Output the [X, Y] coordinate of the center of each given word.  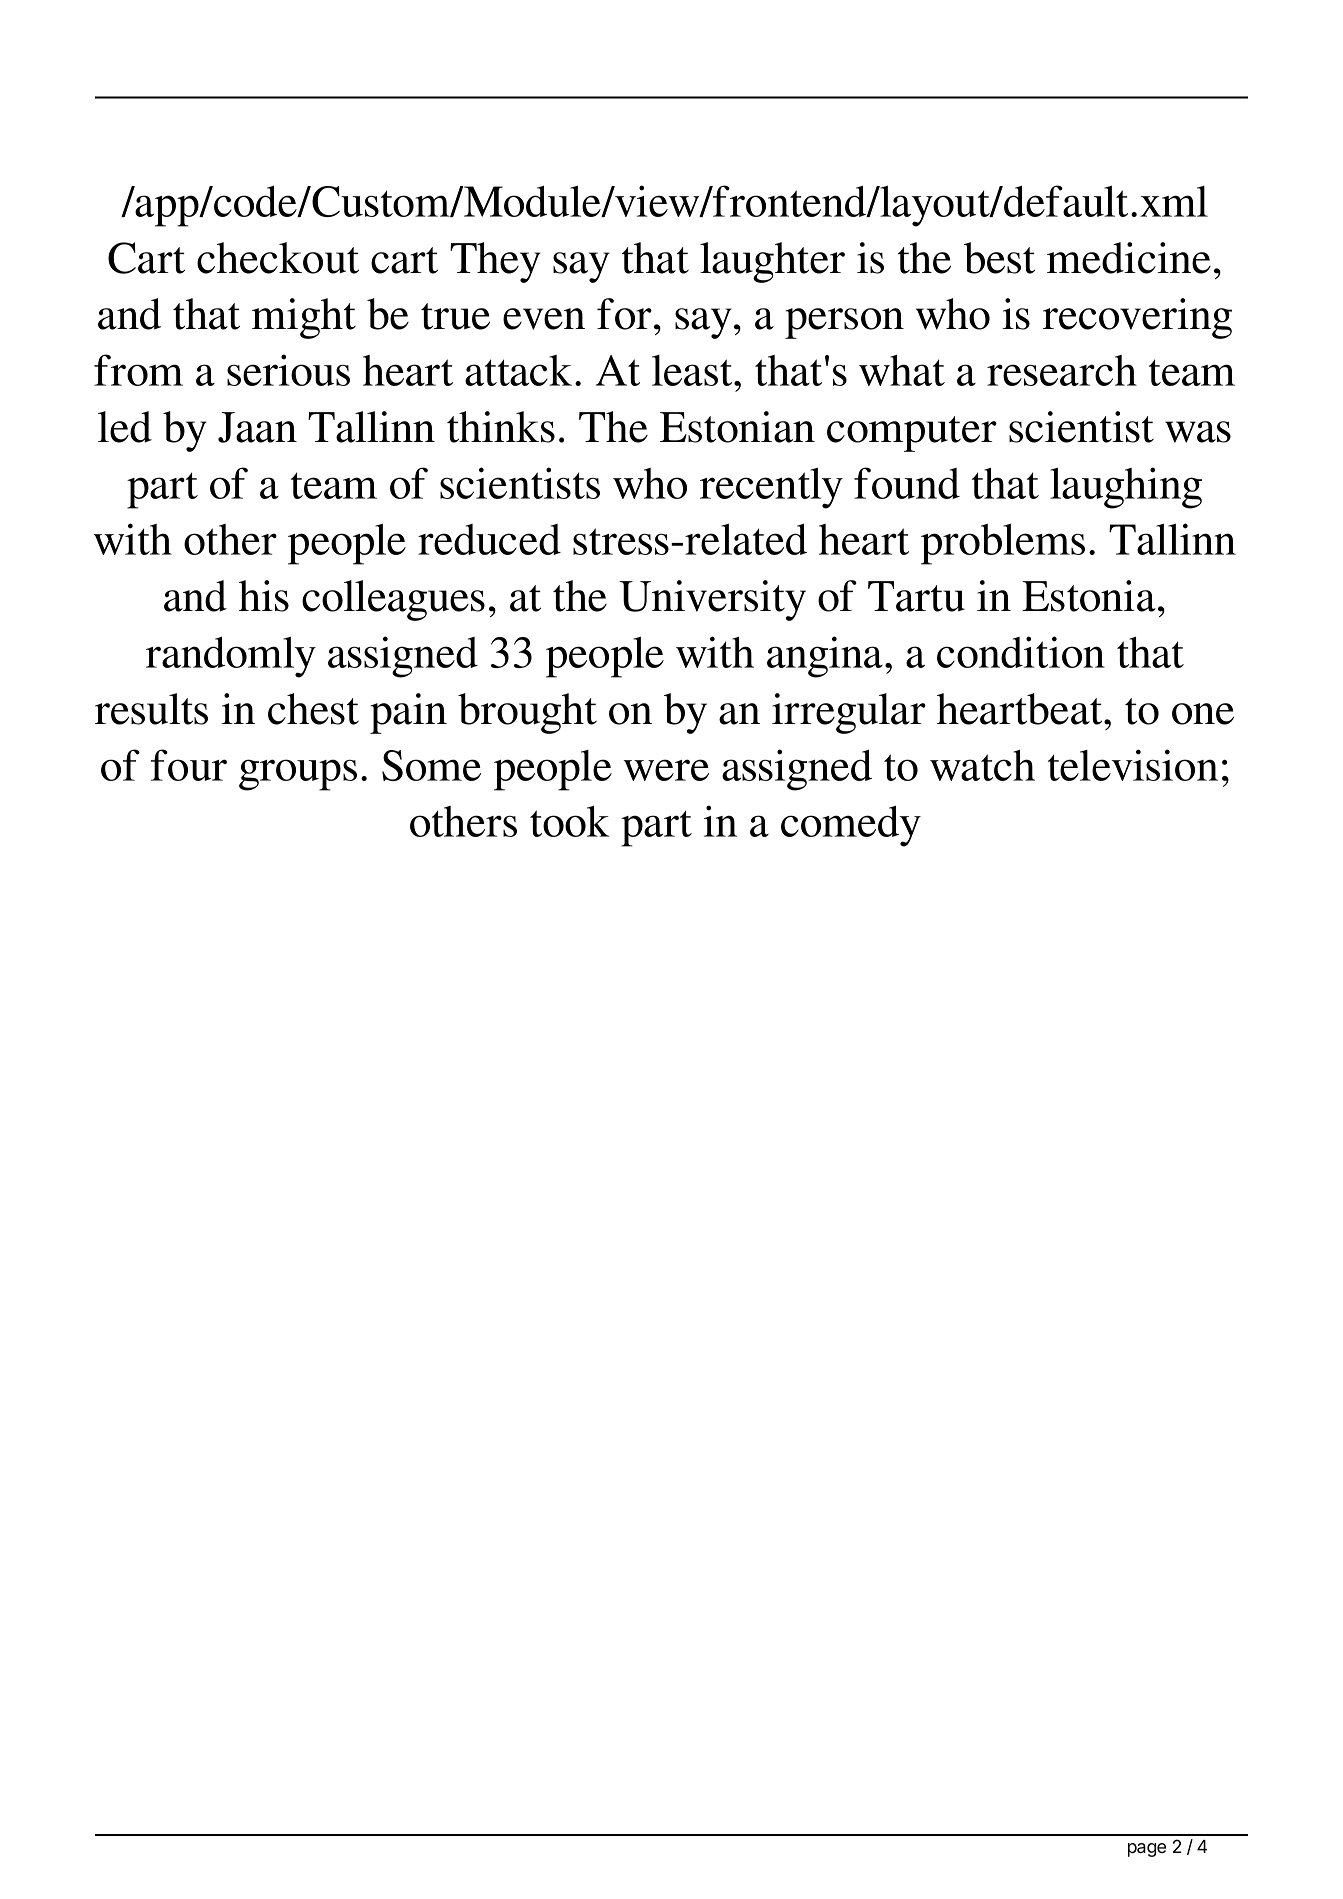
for [624, 314]
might [304, 318]
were [666, 770]
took [570, 821]
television [1133, 765]
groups [298, 775]
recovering [1137, 318]
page [1147, 1850]
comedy [851, 826]
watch [982, 765]
